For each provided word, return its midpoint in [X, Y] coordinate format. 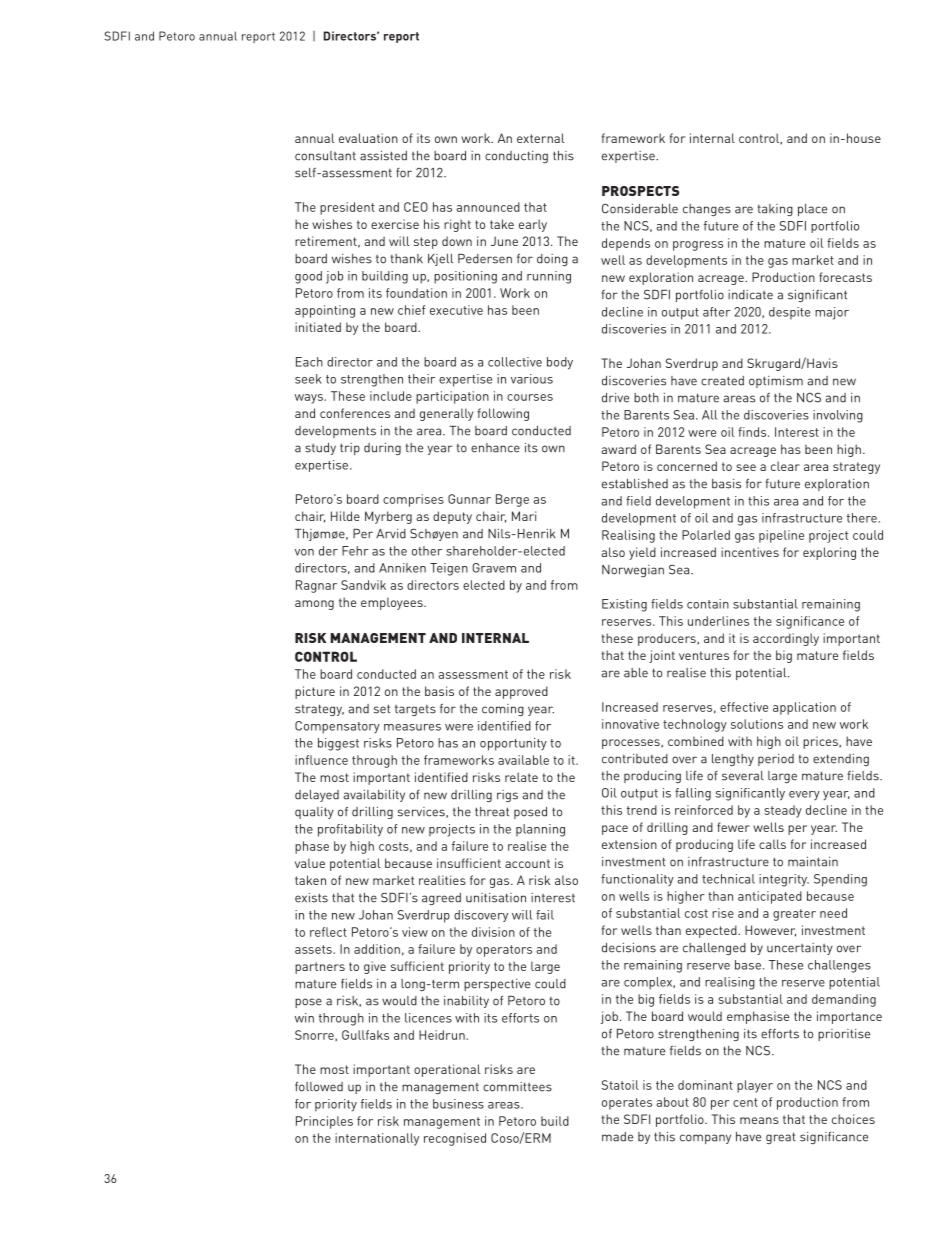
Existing [624, 605]
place [812, 210]
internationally [377, 1139]
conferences [355, 413]
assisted [383, 156]
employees [393, 603]
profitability [350, 830]
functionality [637, 880]
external [541, 138]
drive [615, 398]
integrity [784, 880]
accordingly [786, 639]
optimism [776, 382]
